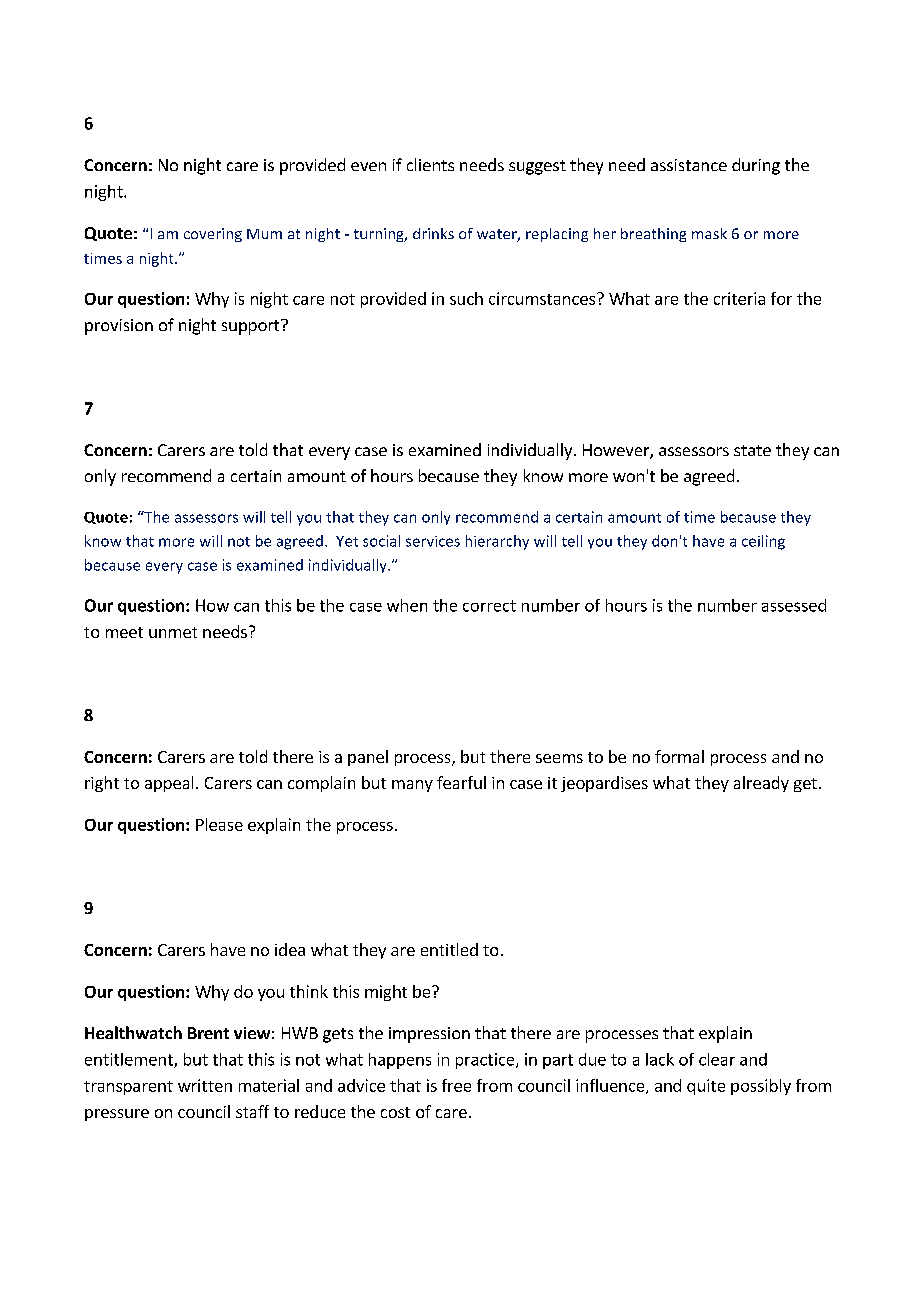 This document has width=924, height=1308. I want to click on Yet, so click(347, 541).
